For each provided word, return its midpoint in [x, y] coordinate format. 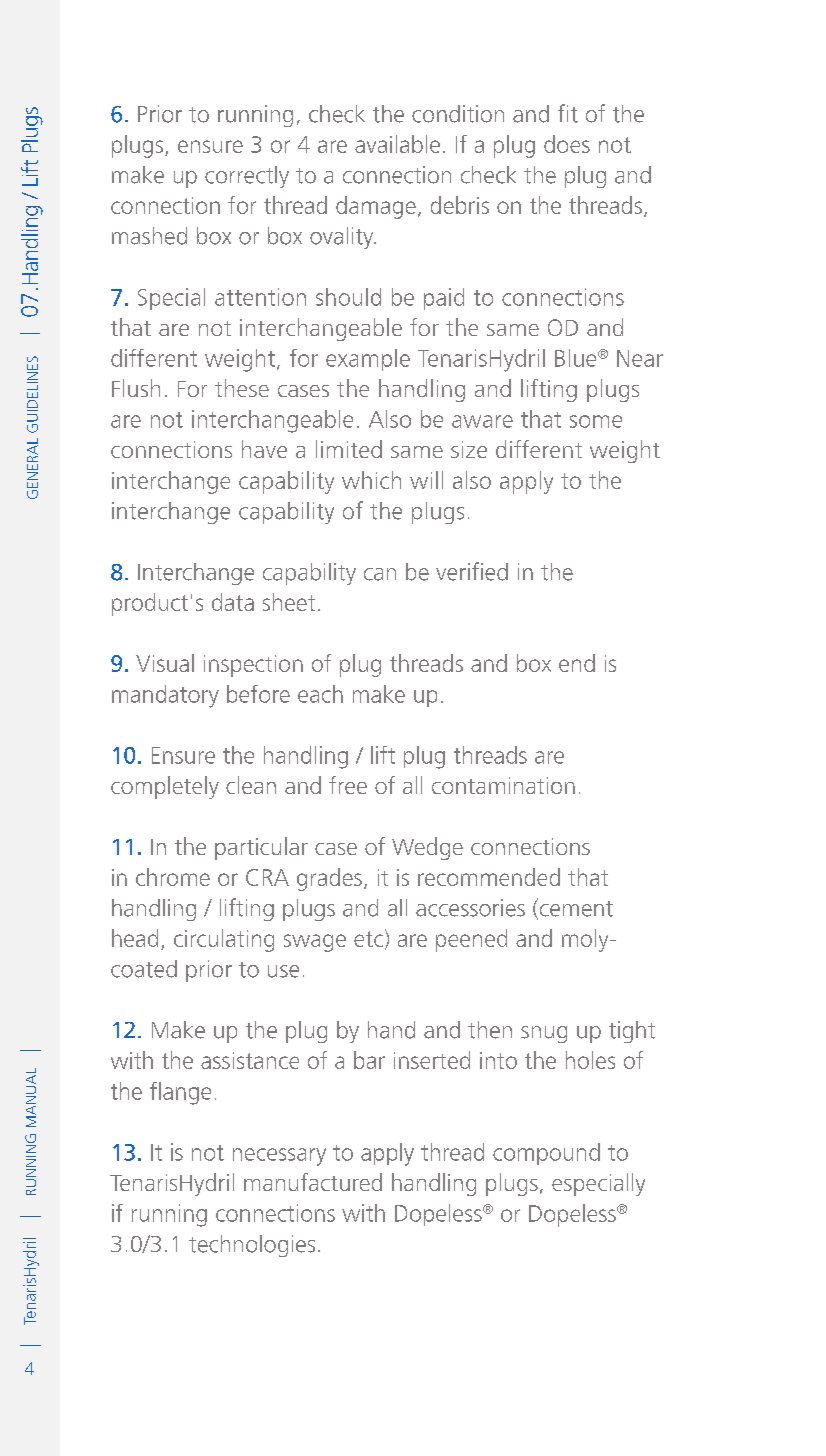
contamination [503, 785]
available [397, 144]
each [320, 694]
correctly [247, 177]
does [567, 144]
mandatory [165, 696]
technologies [252, 1246]
